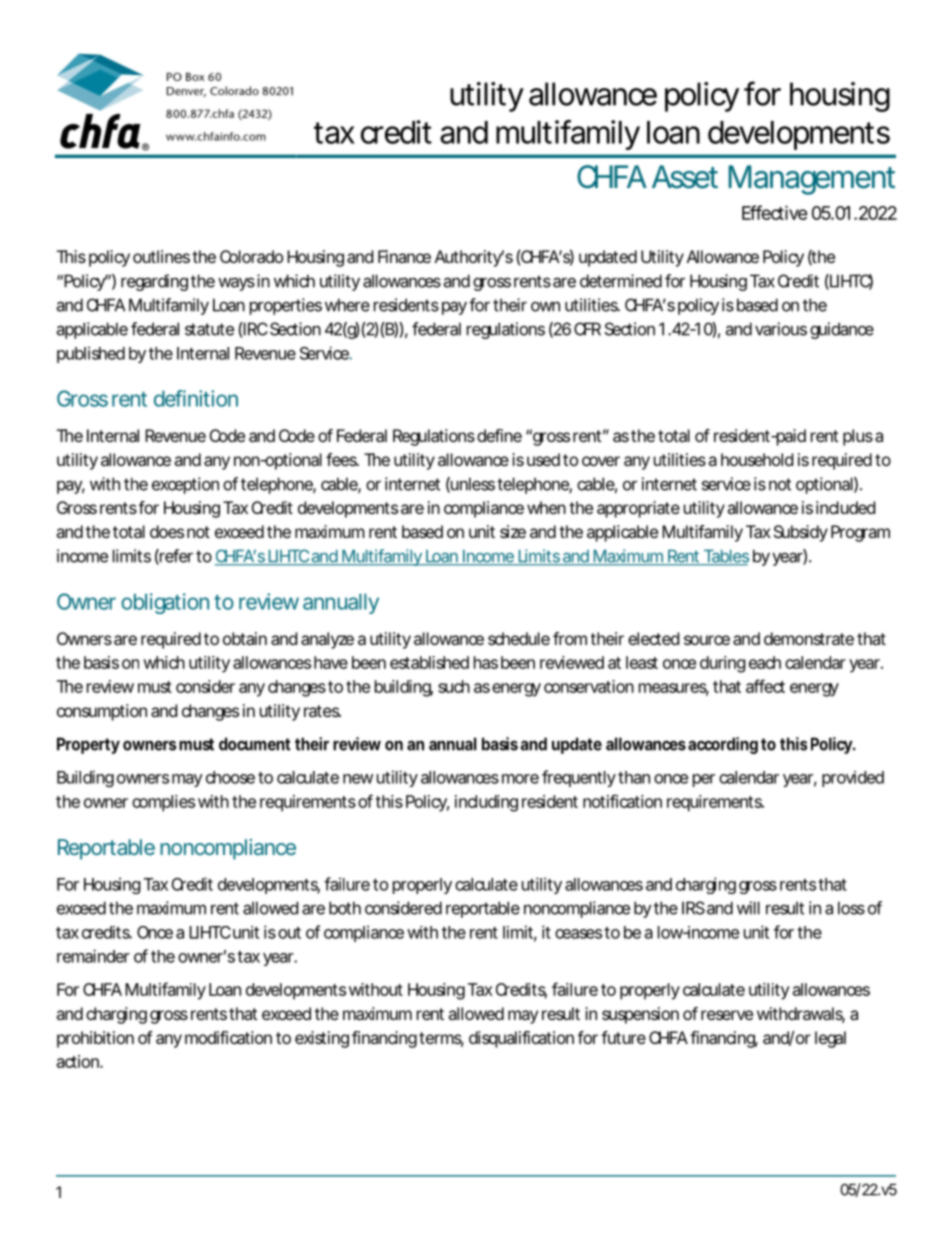 The height and width of the document is (1233, 952). What do you see at coordinates (486, 662) in the document?
I see `has` at bounding box center [486, 662].
